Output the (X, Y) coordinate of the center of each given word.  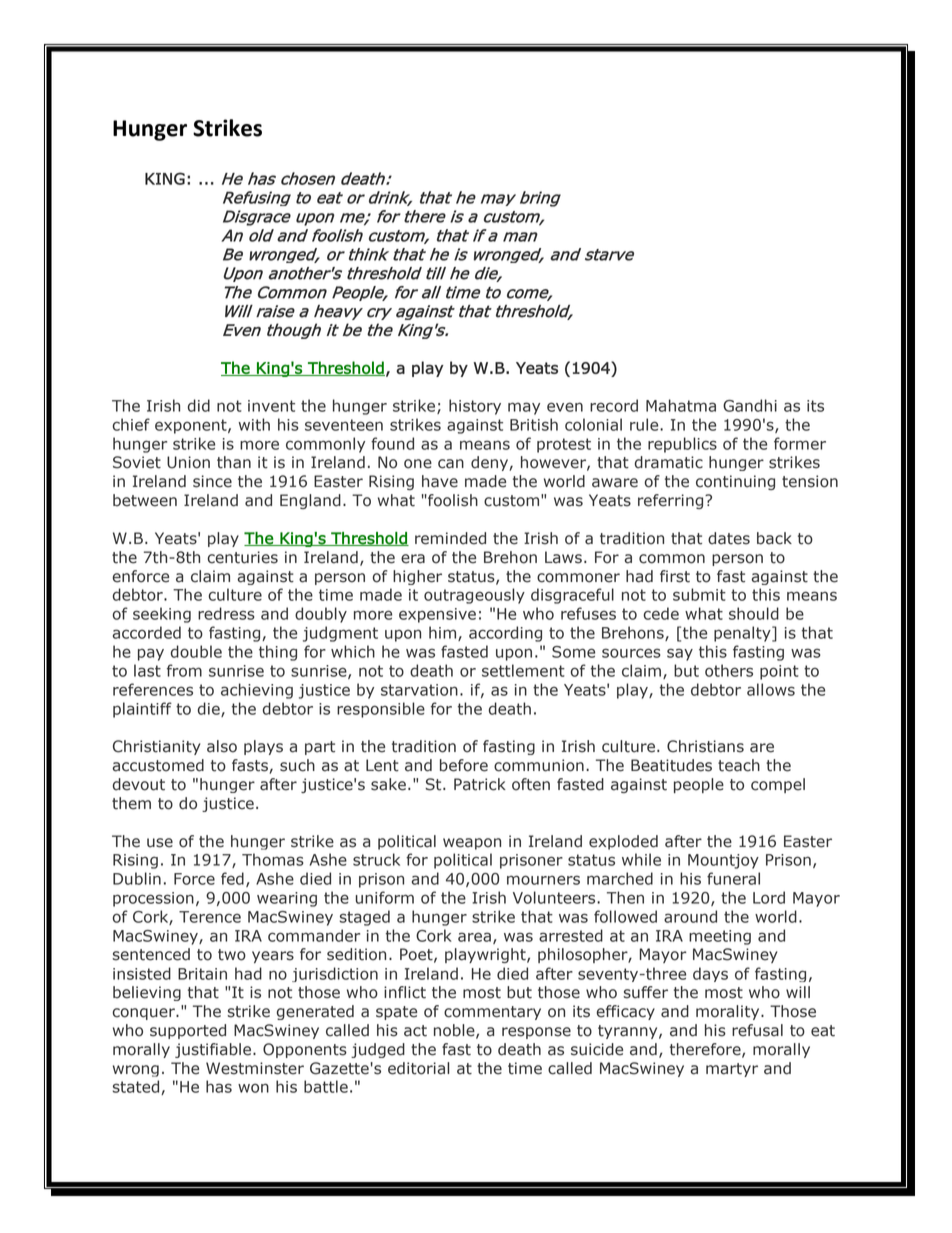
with (254, 424)
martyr (732, 1070)
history (475, 407)
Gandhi (750, 405)
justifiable (214, 1050)
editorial (418, 1068)
